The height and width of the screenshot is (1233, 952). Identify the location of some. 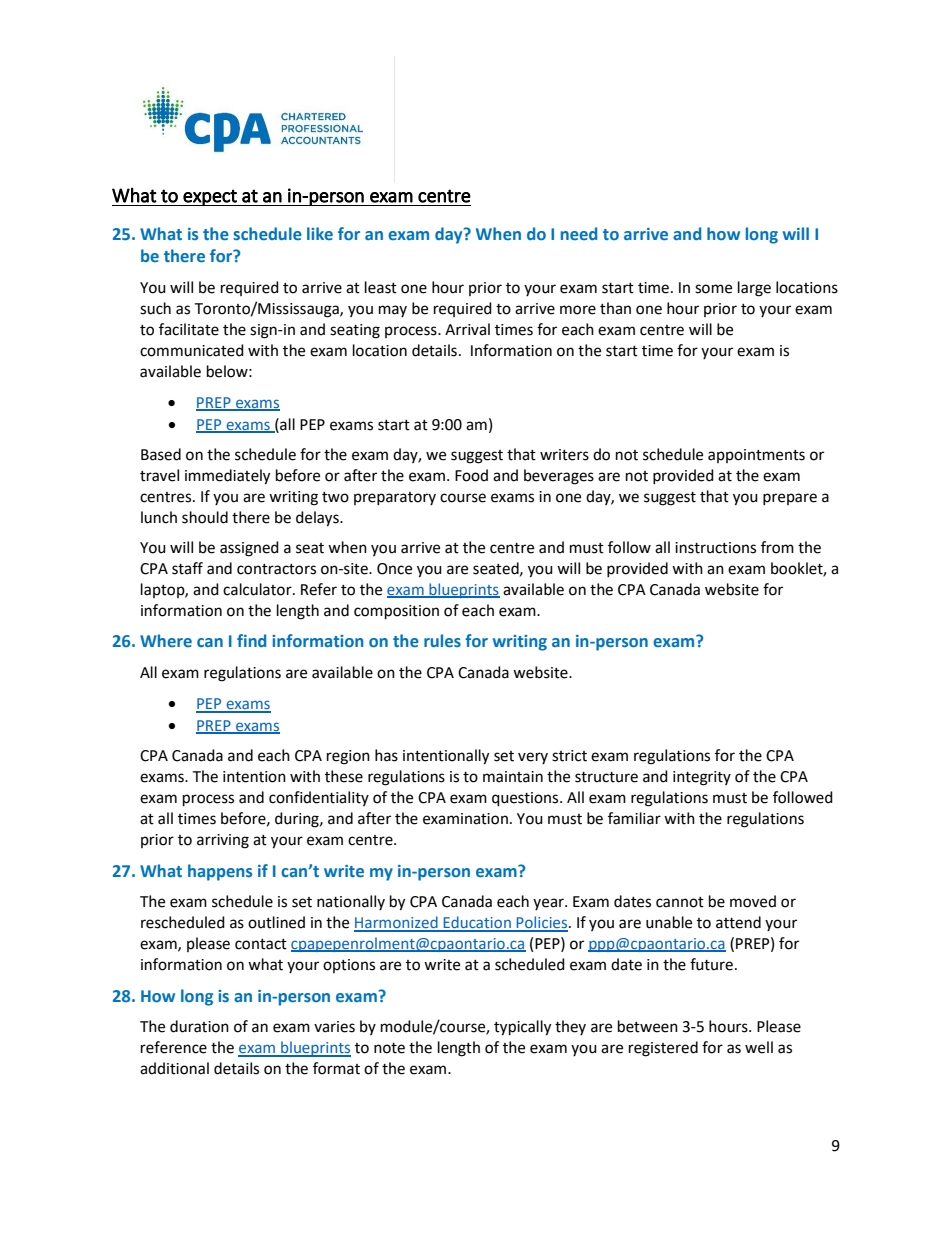
(713, 289).
